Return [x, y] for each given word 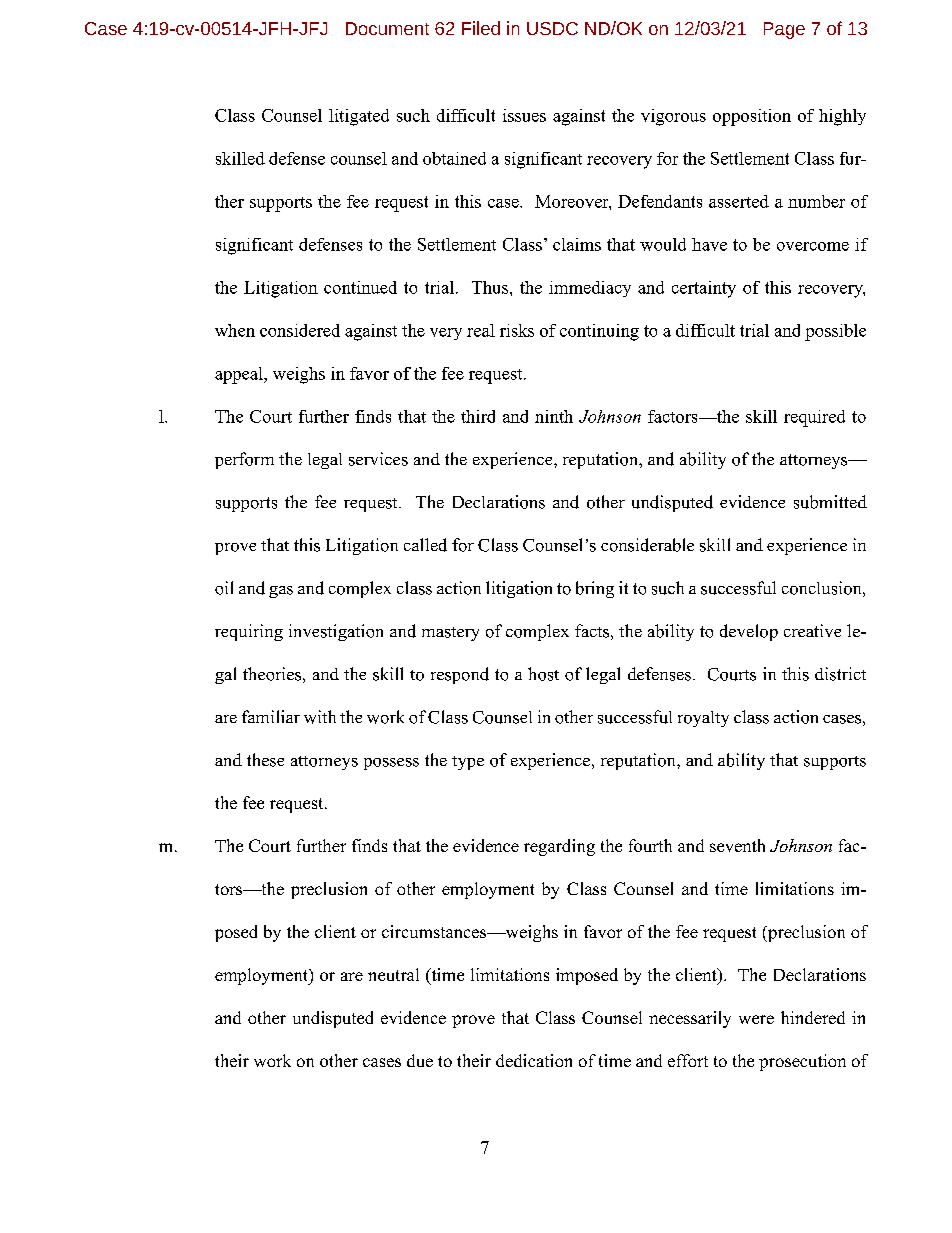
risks [517, 330]
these [265, 760]
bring [595, 589]
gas [281, 592]
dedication [534, 1060]
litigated [359, 117]
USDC [552, 28]
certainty [704, 289]
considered [300, 330]
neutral [393, 974]
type [468, 763]
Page [784, 30]
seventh [737, 845]
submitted [830, 502]
